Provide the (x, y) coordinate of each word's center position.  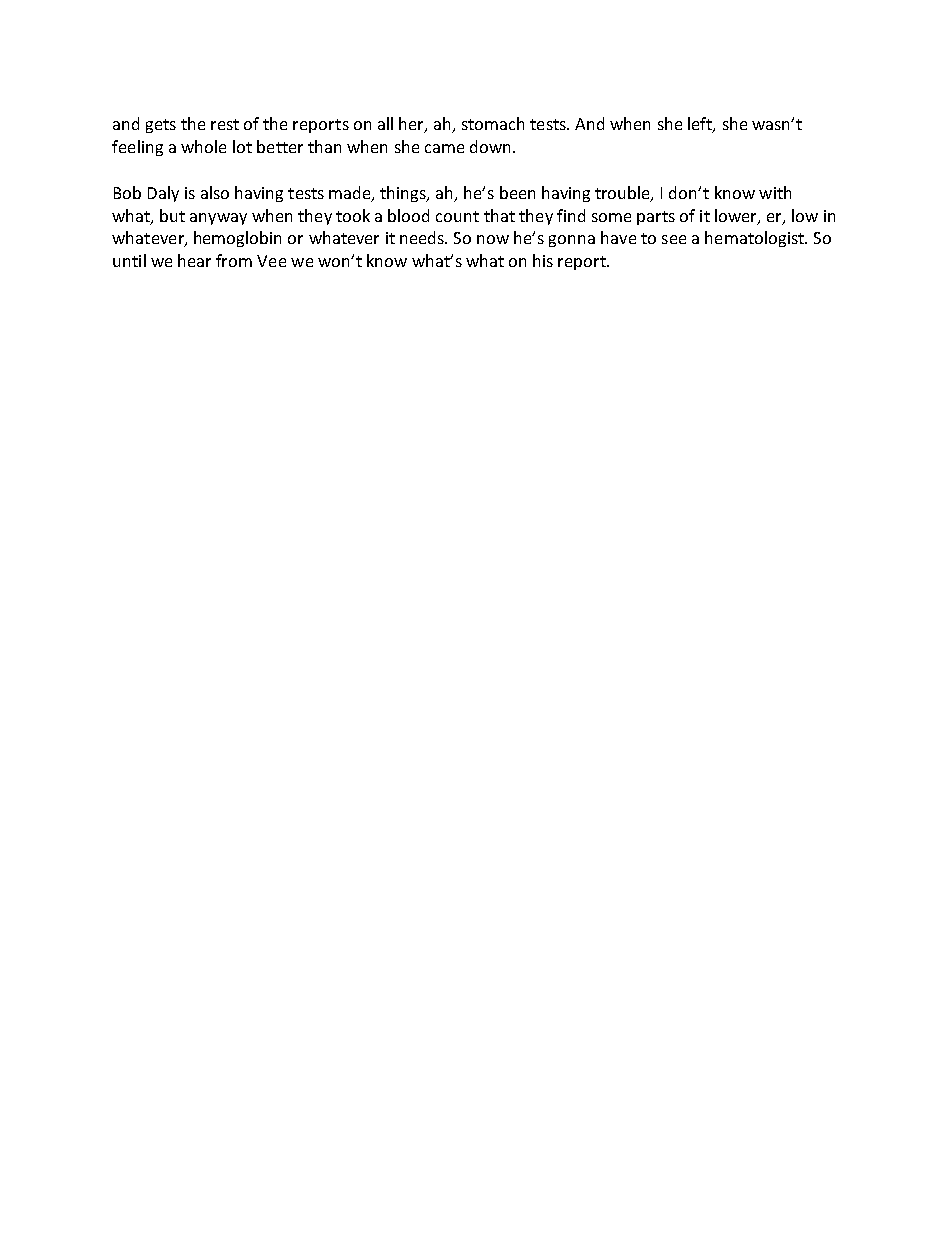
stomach (493, 123)
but (172, 215)
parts (656, 218)
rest (225, 124)
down (492, 146)
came (444, 148)
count (457, 216)
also (215, 192)
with (775, 192)
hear (194, 260)
